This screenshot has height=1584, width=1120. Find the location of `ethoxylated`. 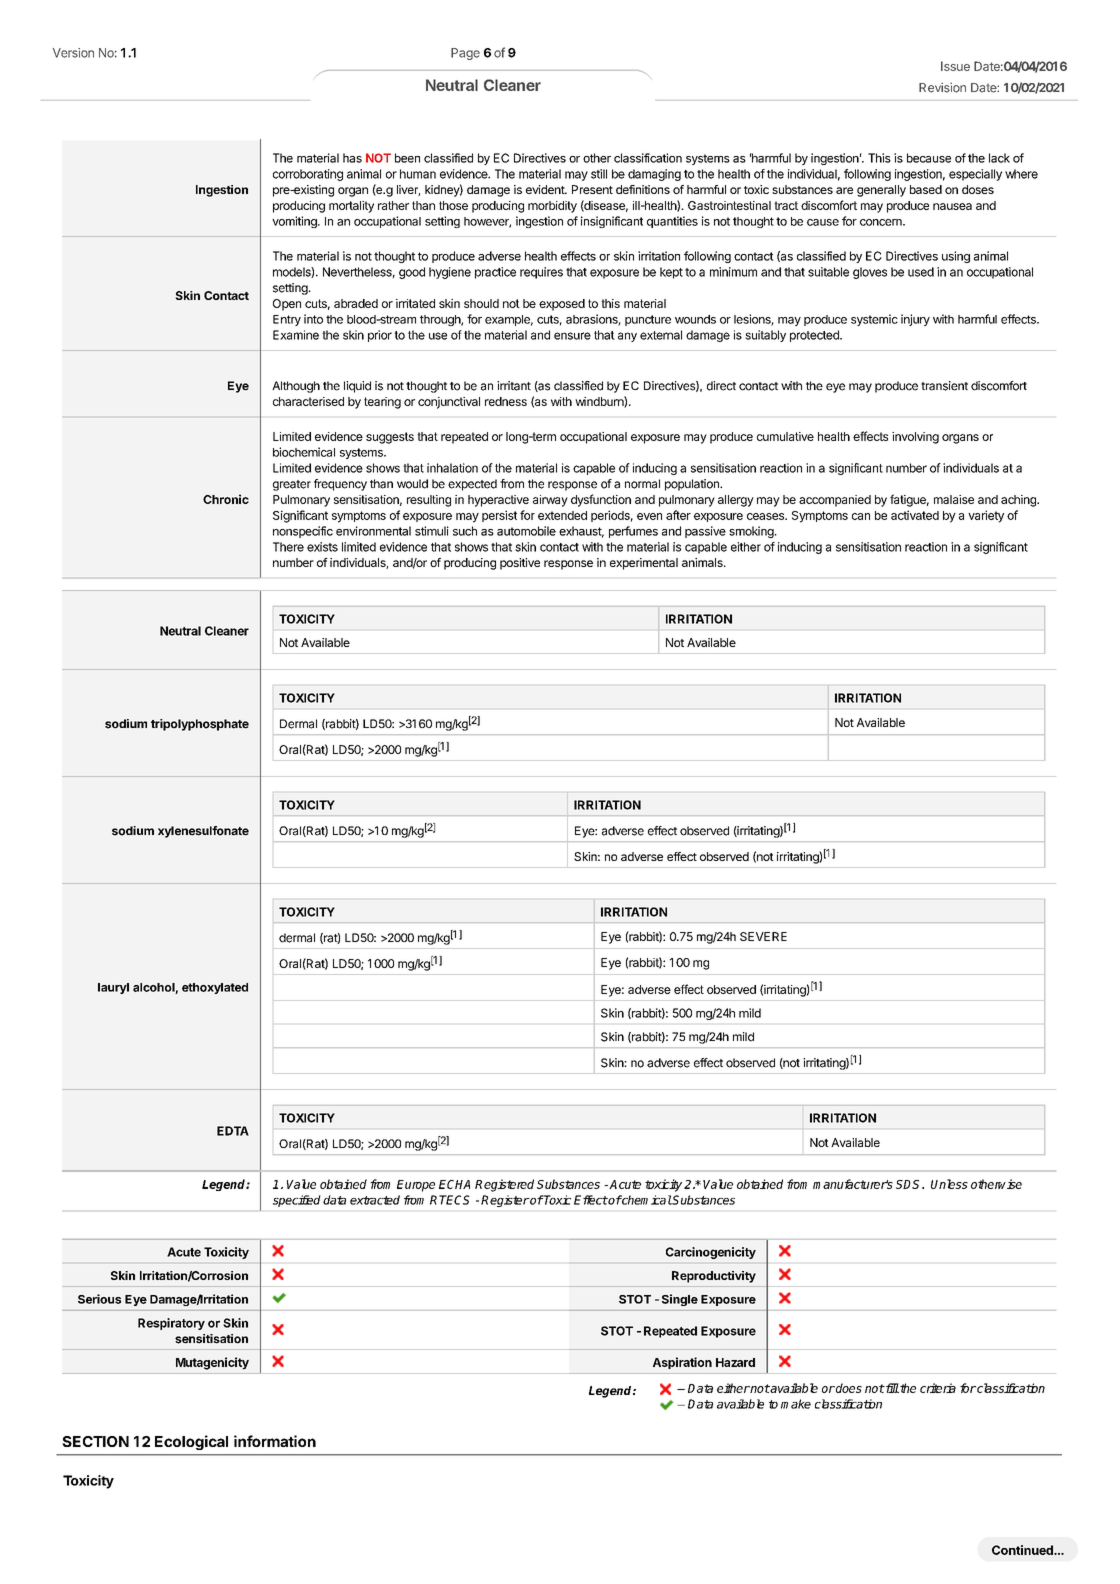

ethoxylated is located at coordinates (215, 988).
